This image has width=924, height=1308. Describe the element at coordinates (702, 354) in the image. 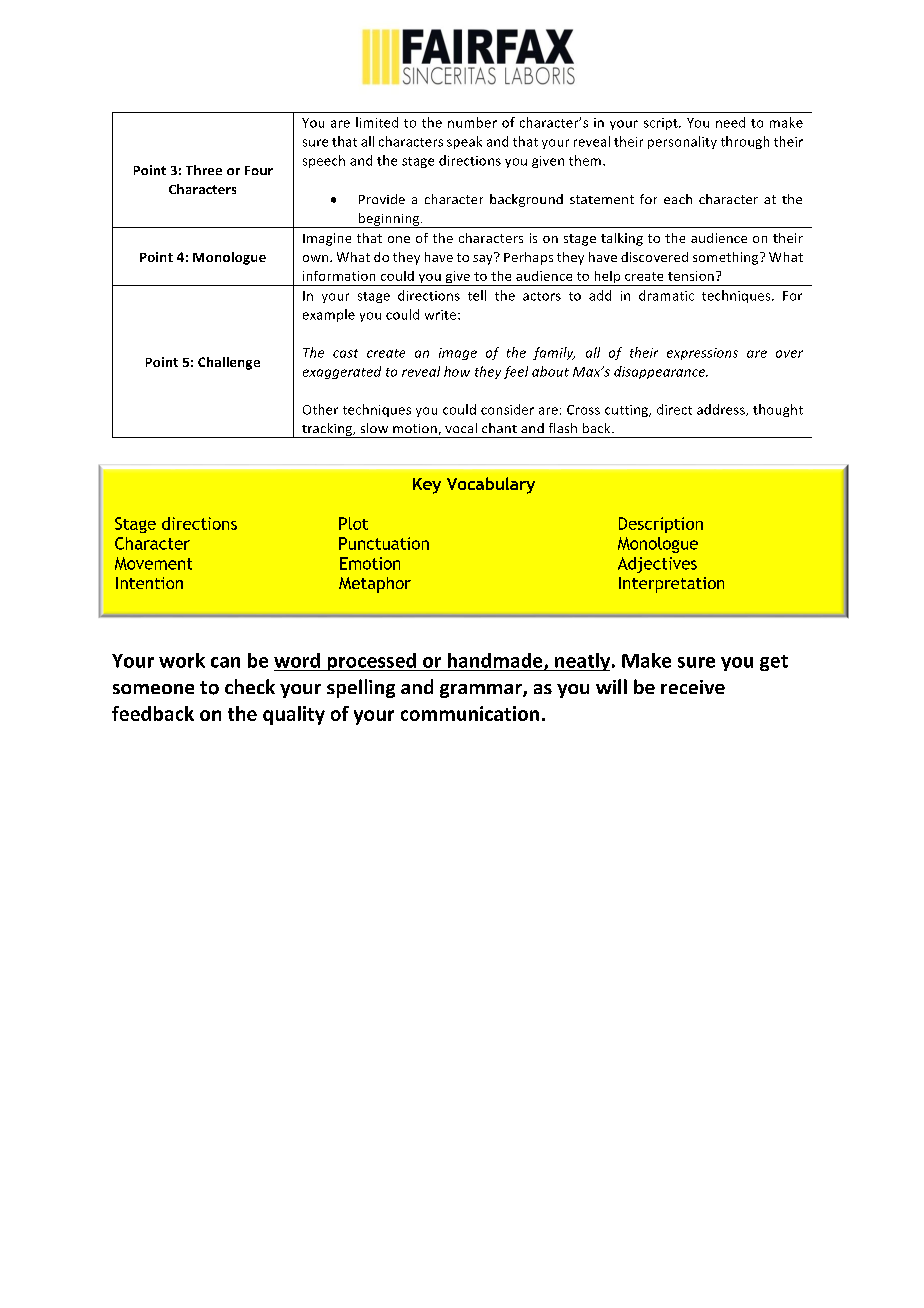

I see `expressions` at that location.
